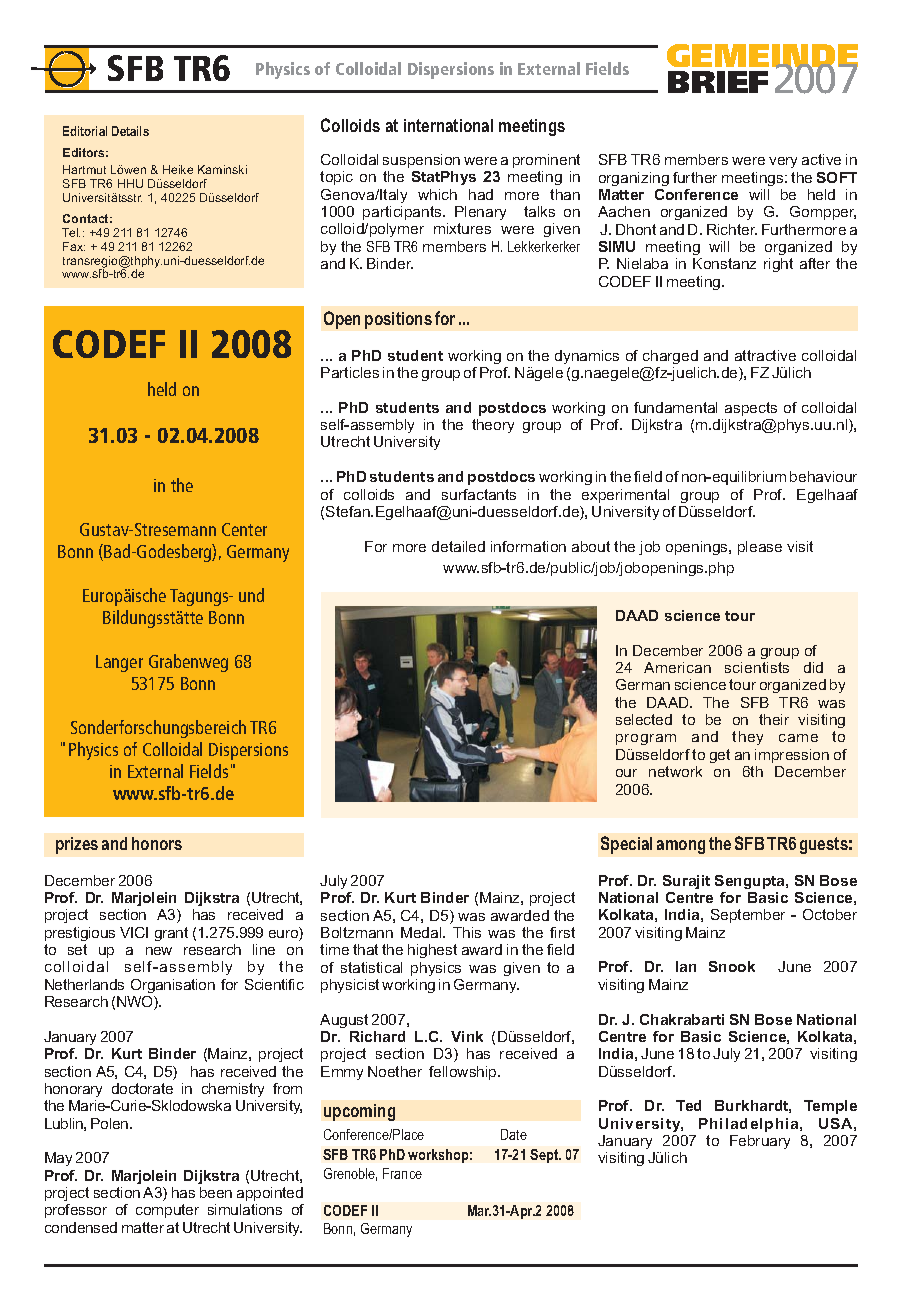  I want to click on scientists, so click(757, 667).
